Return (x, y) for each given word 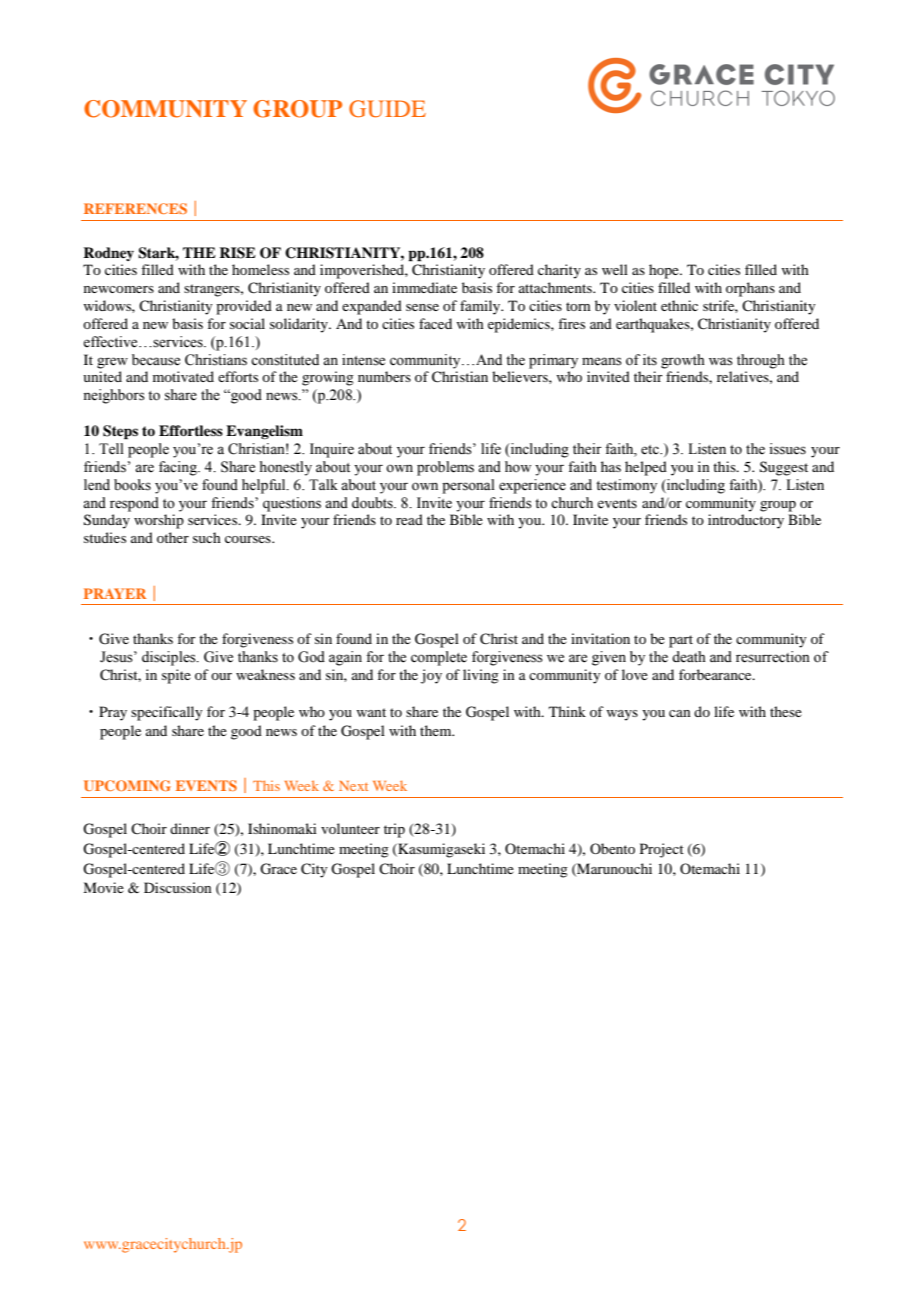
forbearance (716, 674)
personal (468, 486)
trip (394, 830)
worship (159, 521)
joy (431, 676)
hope (665, 271)
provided (244, 307)
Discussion (178, 887)
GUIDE (387, 109)
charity (559, 271)
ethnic (679, 305)
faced (435, 323)
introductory (746, 521)
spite (176, 676)
